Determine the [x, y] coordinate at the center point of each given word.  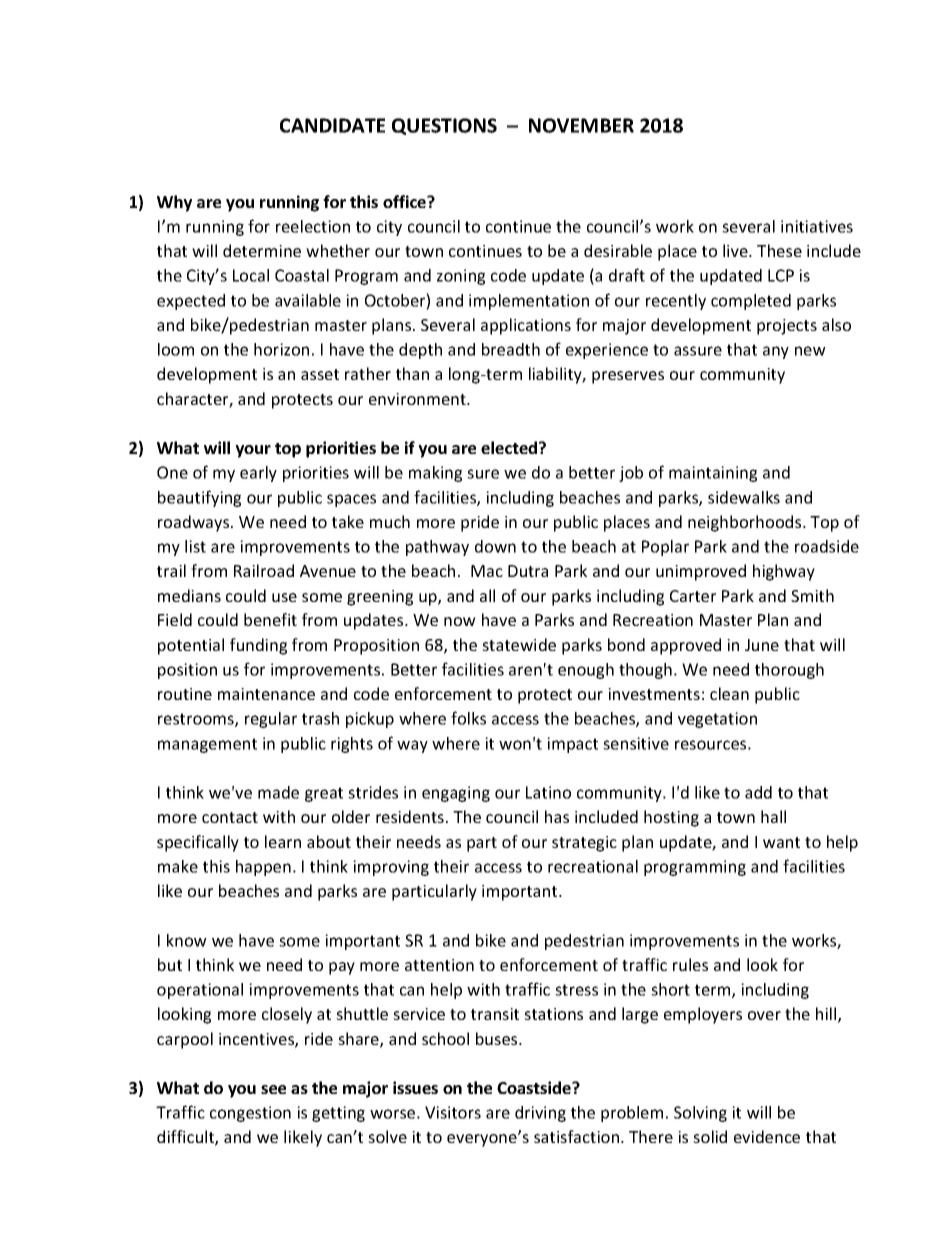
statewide [519, 644]
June [762, 645]
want [781, 842]
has [557, 816]
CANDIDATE [332, 125]
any [776, 352]
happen [263, 868]
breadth [511, 349]
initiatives [817, 226]
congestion [250, 1114]
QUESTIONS [444, 126]
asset [320, 374]
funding [258, 646]
